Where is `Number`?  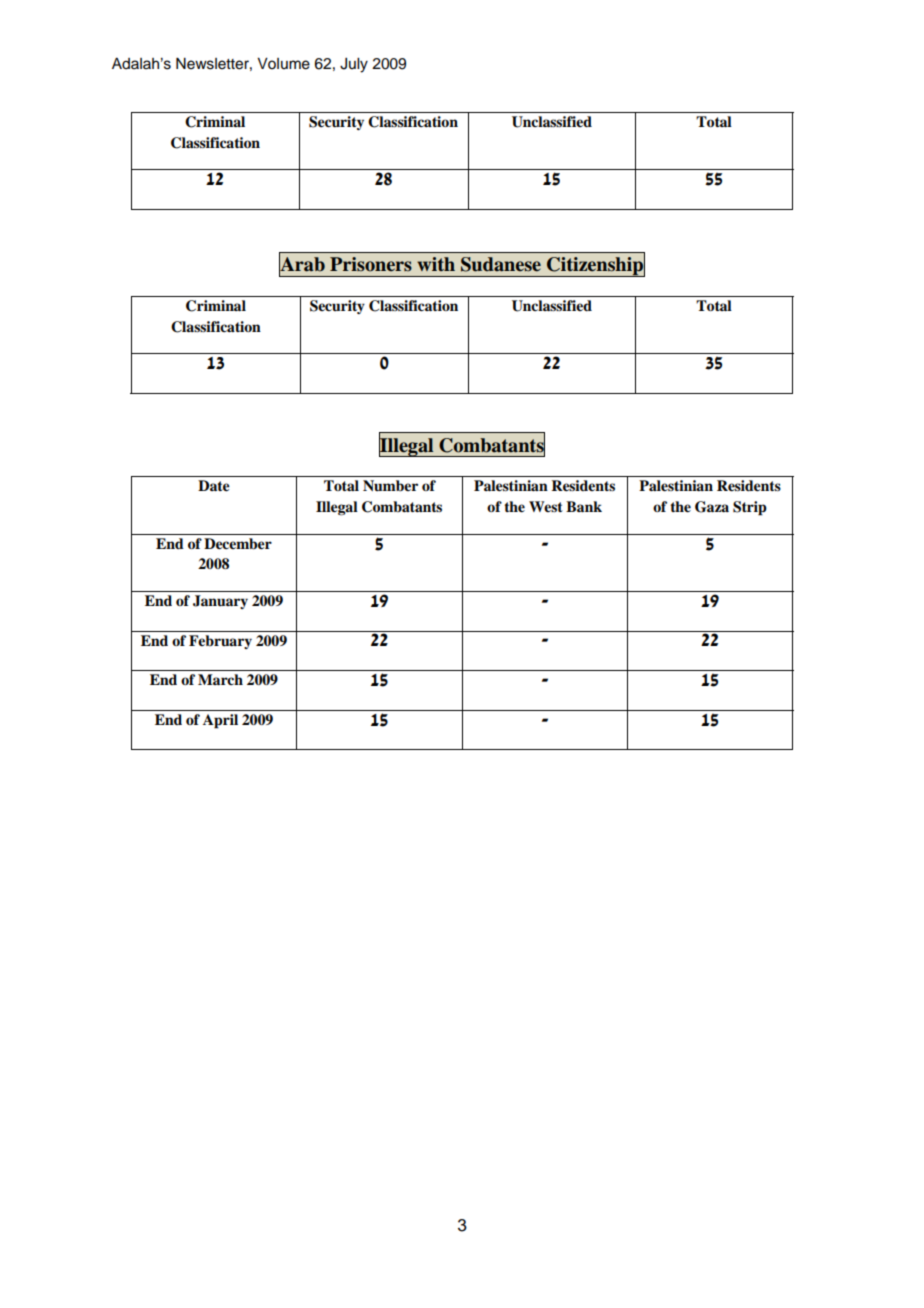 Number is located at coordinates (390, 485).
